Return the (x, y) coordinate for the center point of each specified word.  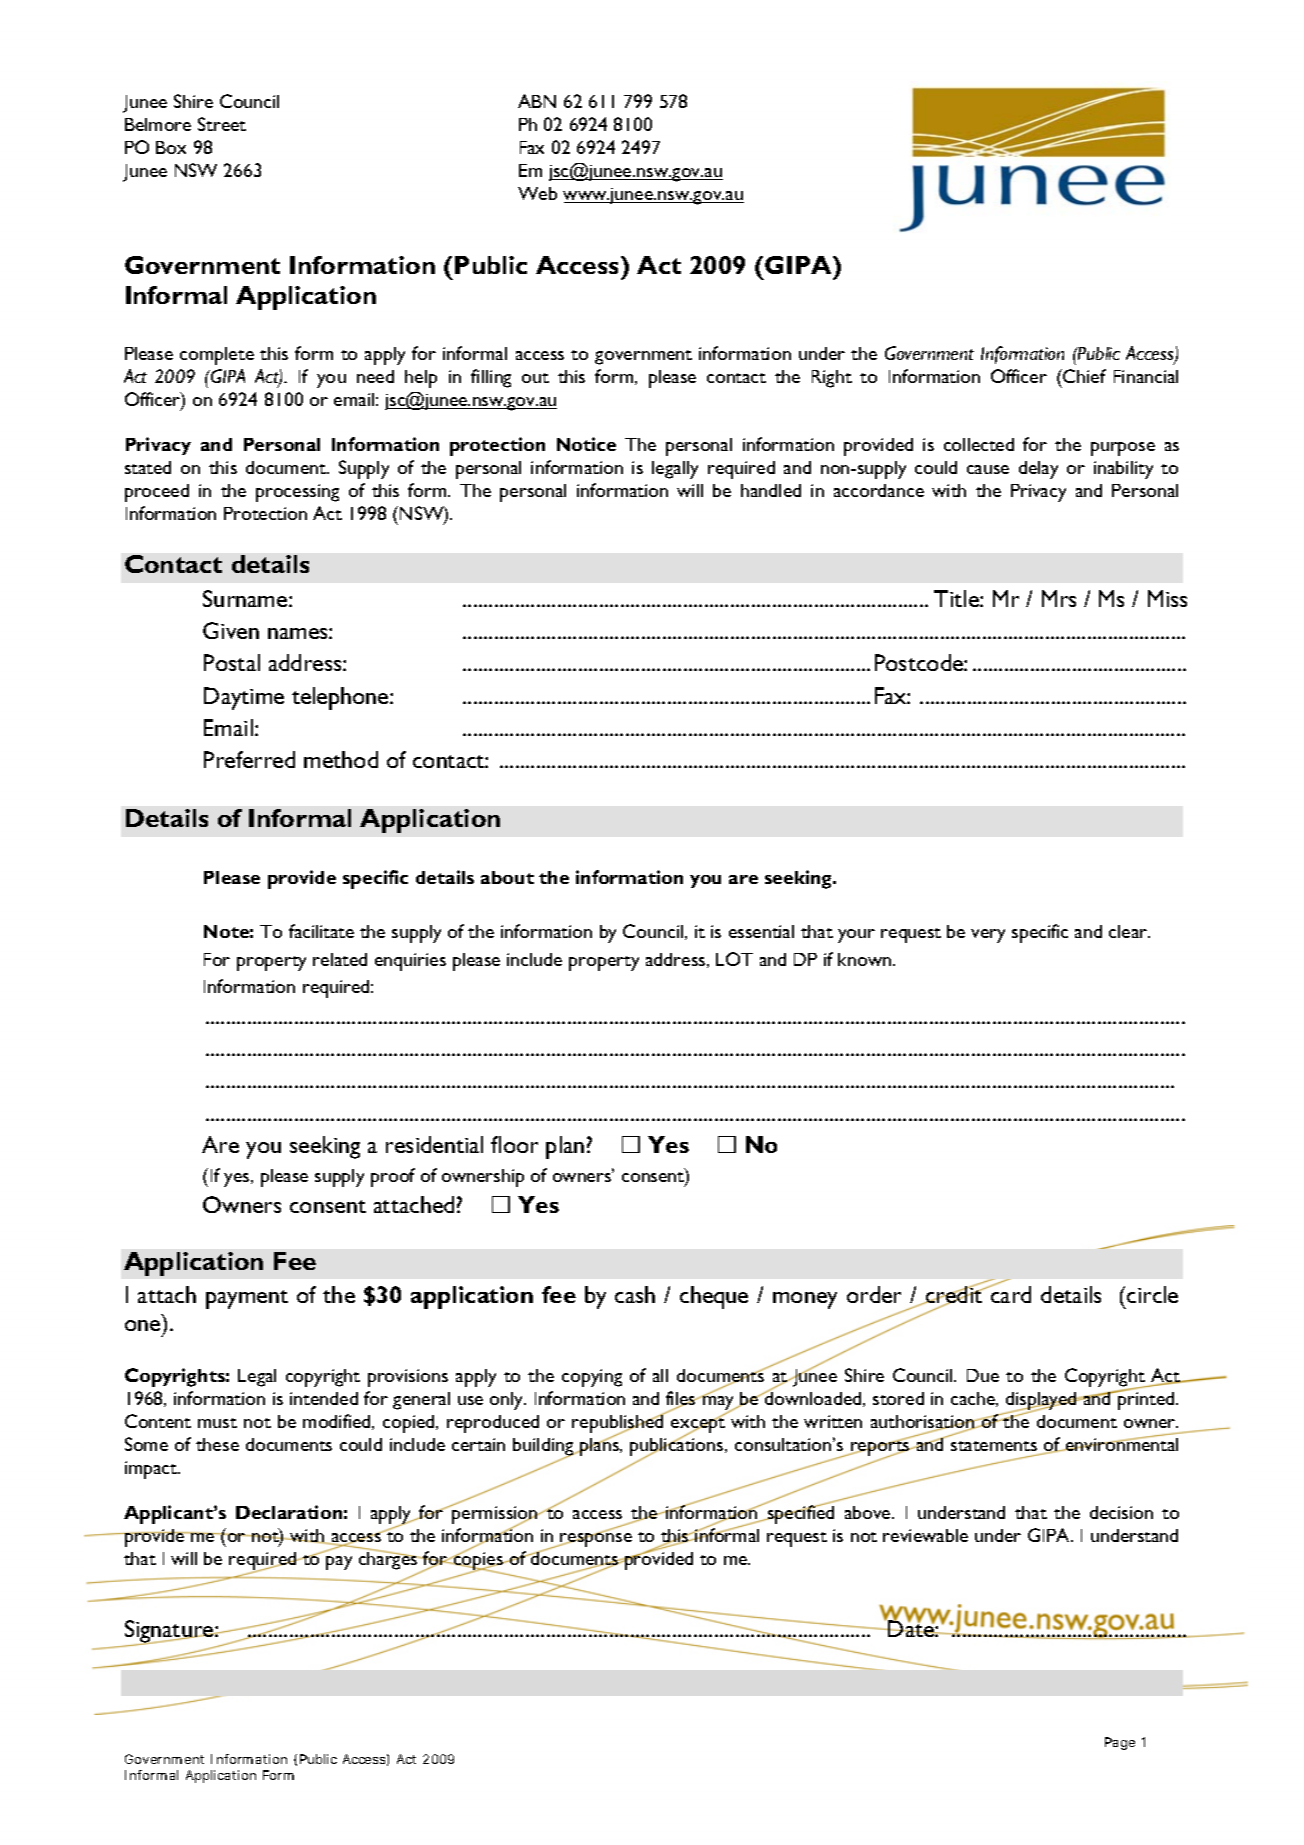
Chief (1083, 376)
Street (222, 124)
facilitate (321, 931)
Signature (169, 1633)
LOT (734, 959)
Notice (586, 444)
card (1010, 1294)
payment (247, 1299)
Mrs (1059, 598)
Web (537, 193)
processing (297, 493)
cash (635, 1294)
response (595, 1539)
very (988, 936)
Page (1120, 1743)
